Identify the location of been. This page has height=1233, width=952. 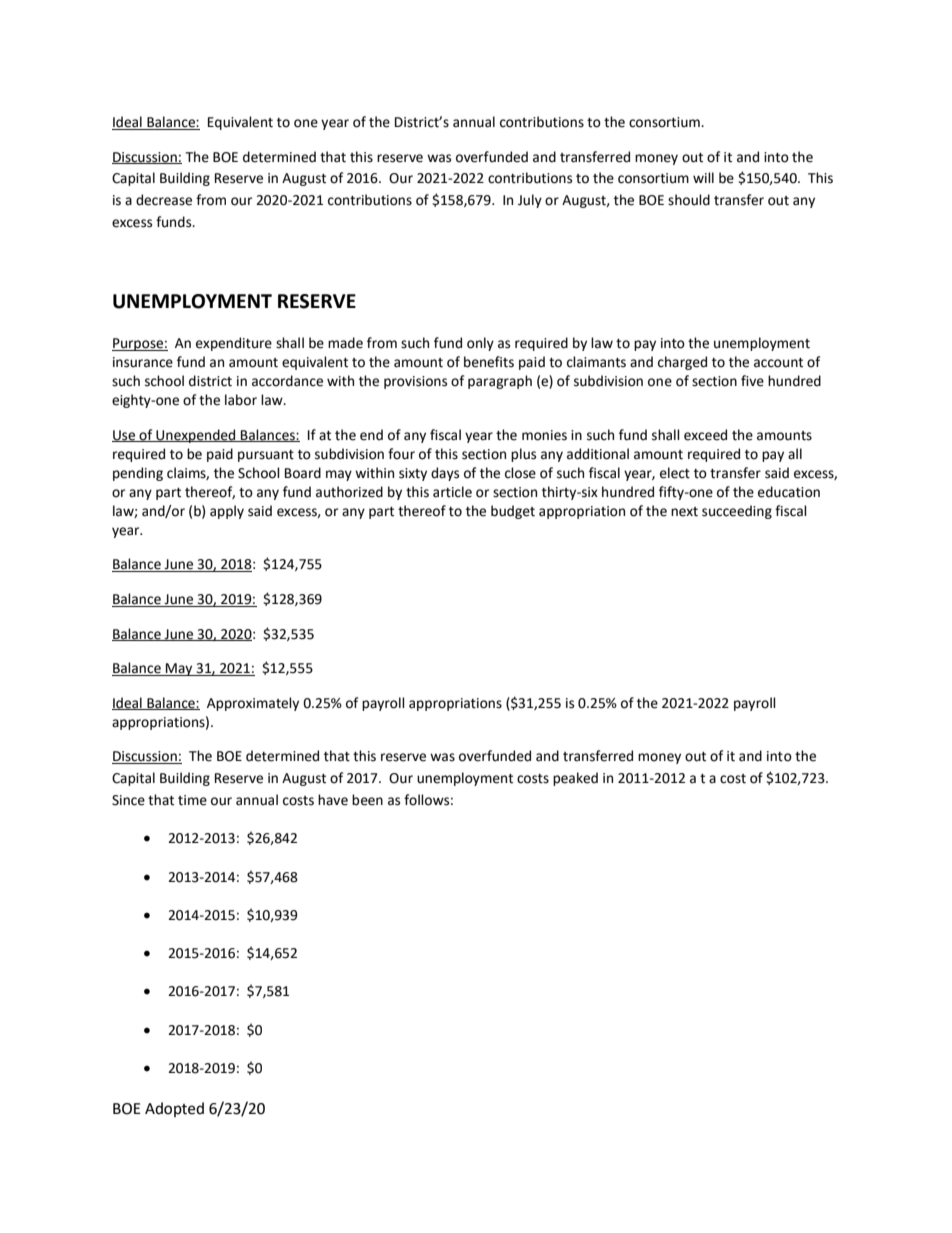
(367, 800).
